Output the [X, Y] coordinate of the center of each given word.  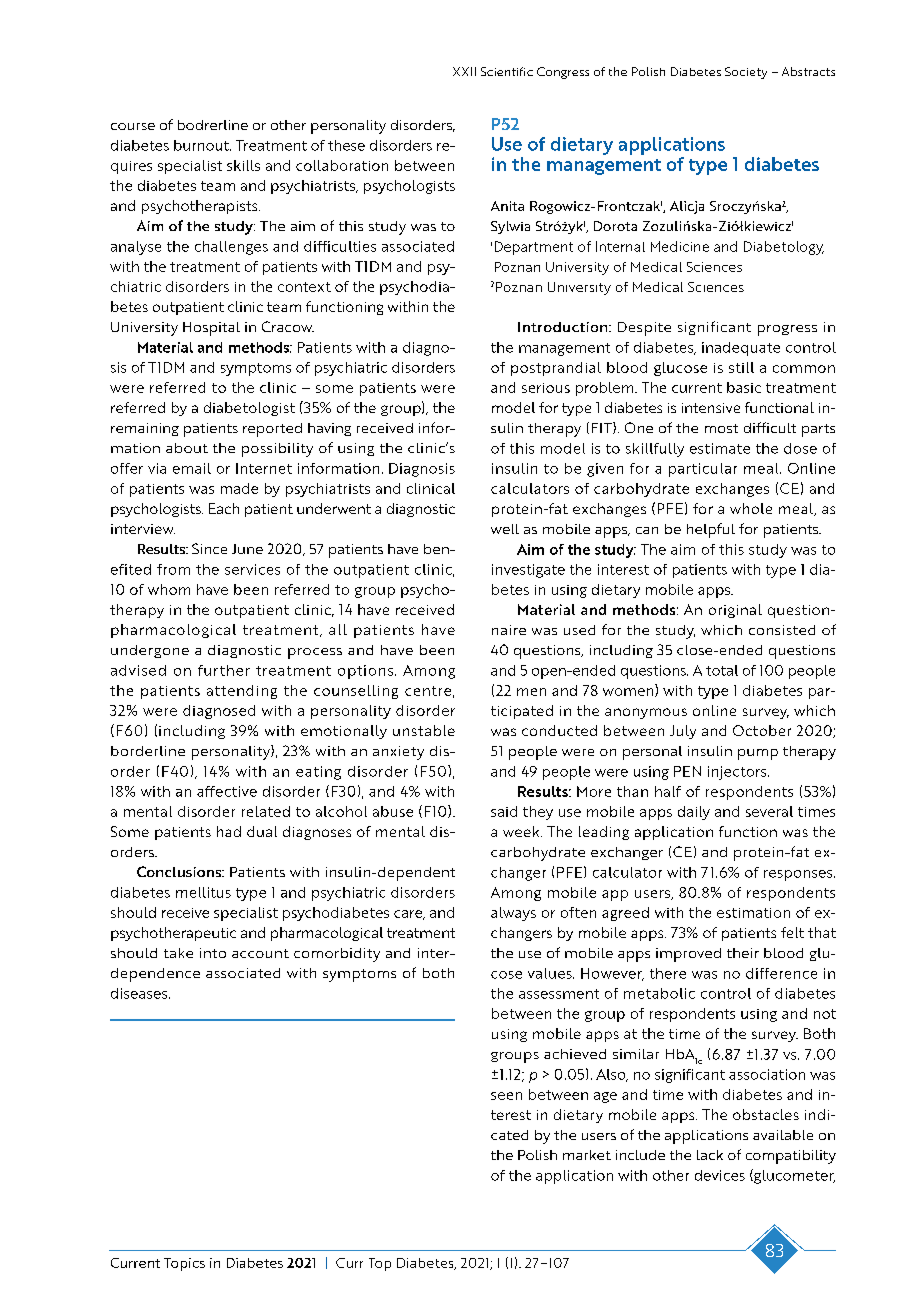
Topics [184, 1264]
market [587, 1155]
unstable [424, 730]
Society [746, 73]
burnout [202, 145]
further [224, 670]
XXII [464, 71]
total [722, 670]
